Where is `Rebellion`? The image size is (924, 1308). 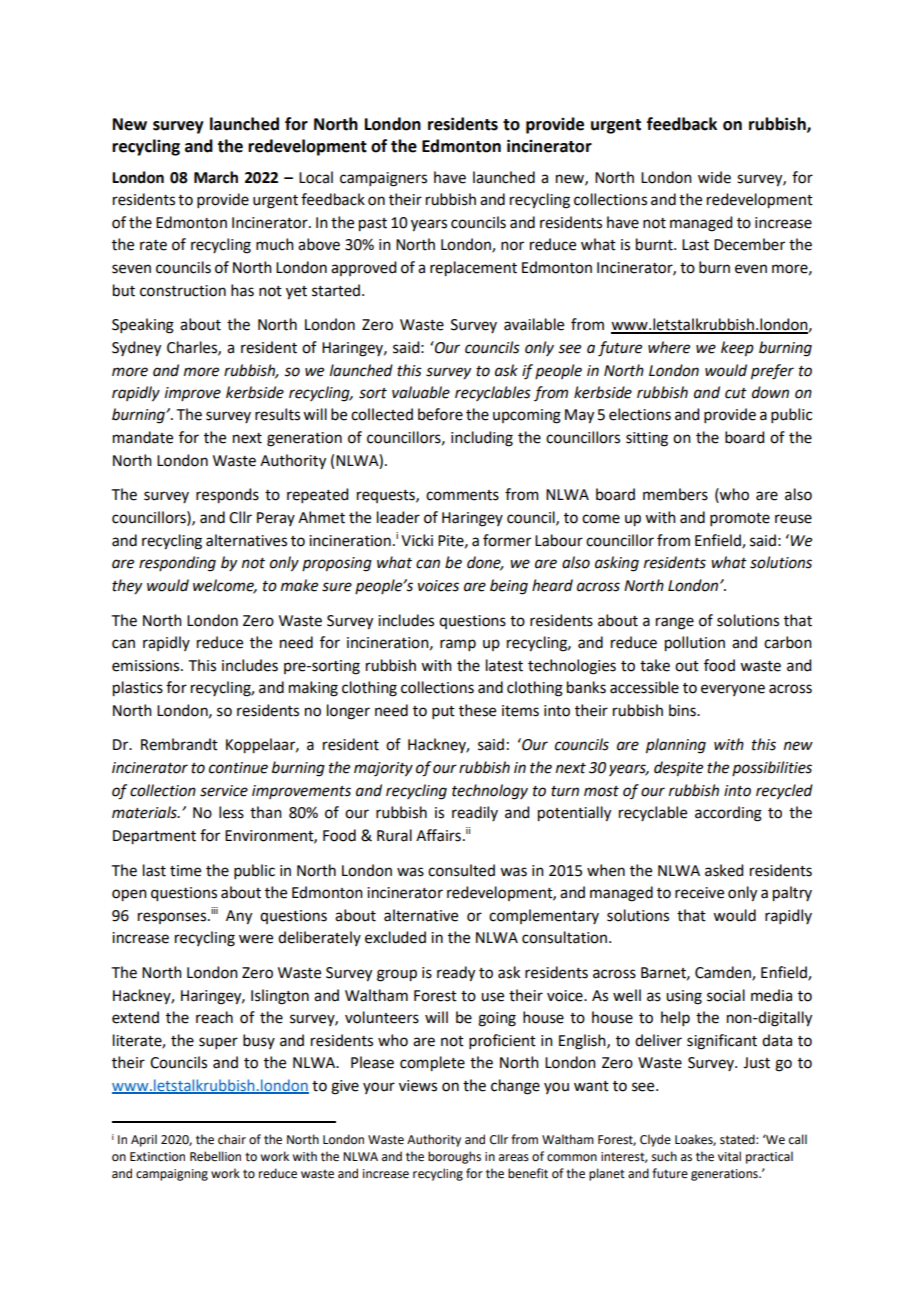
Rebellion is located at coordinates (215, 1156).
